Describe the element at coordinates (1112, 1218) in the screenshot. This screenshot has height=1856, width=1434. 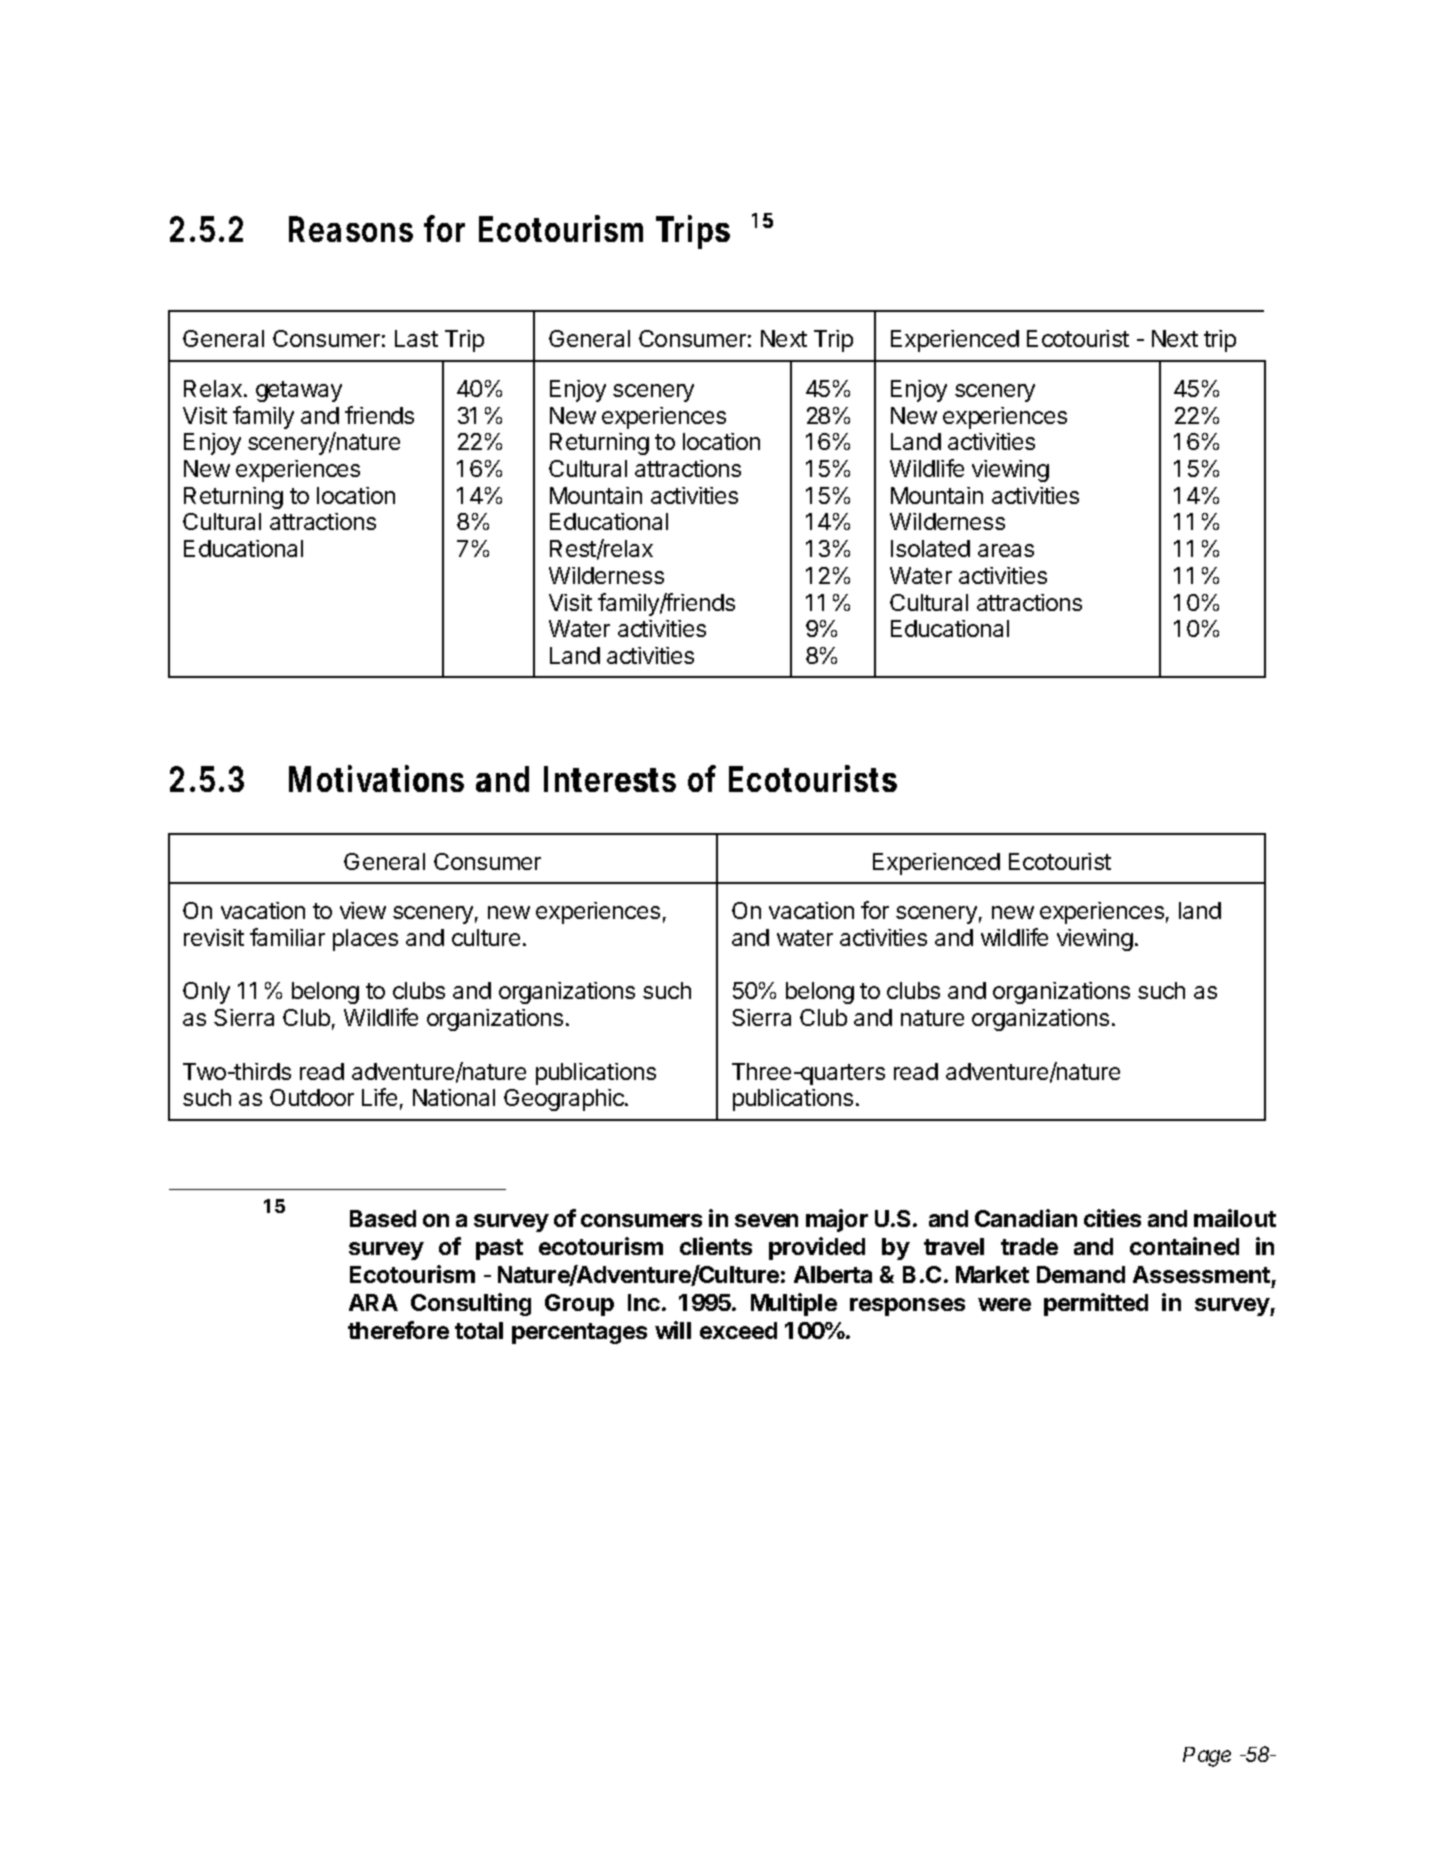
I see `cities` at that location.
